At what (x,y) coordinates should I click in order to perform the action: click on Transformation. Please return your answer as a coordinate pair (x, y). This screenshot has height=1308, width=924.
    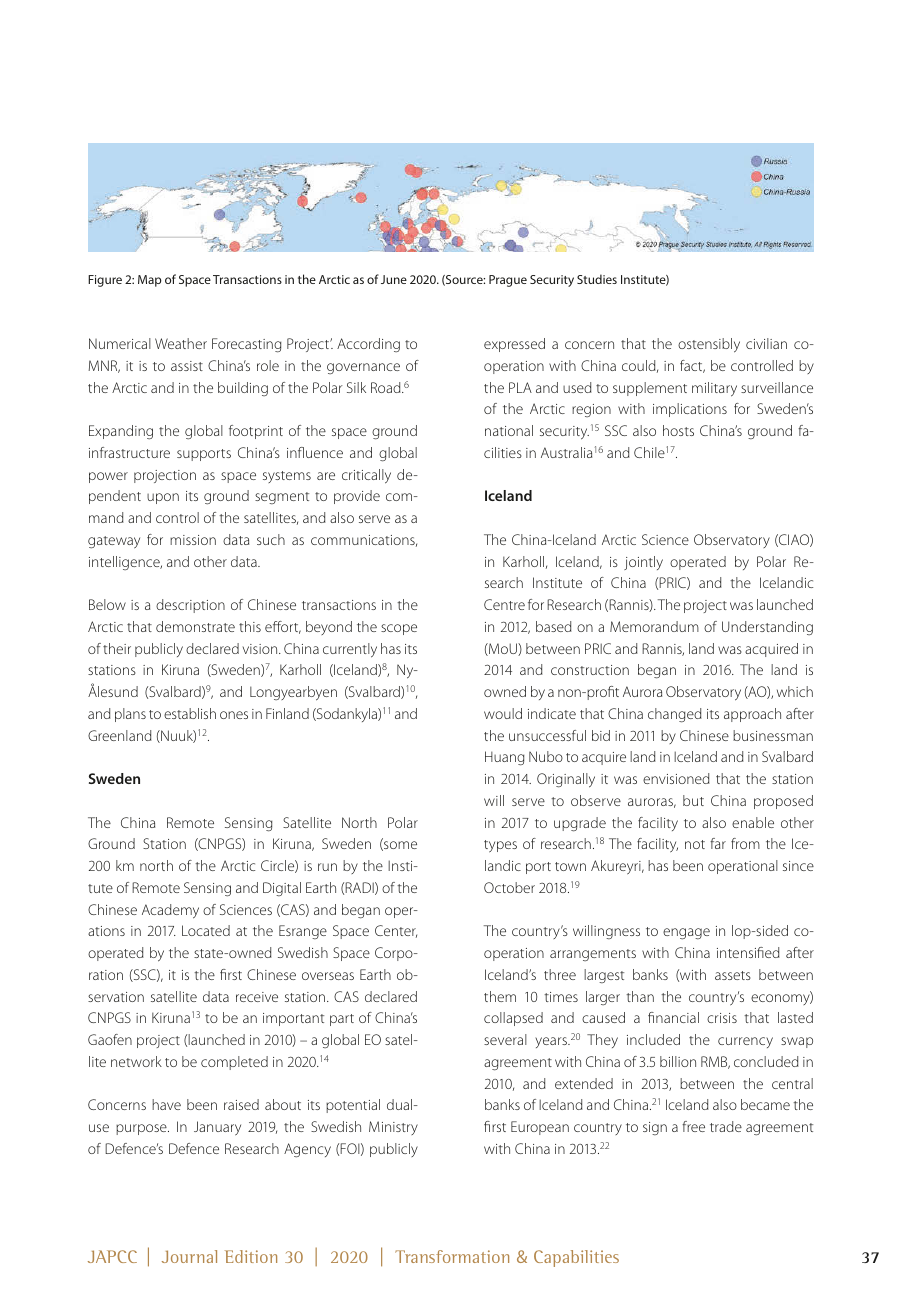
    Looking at the image, I should click on (452, 1256).
